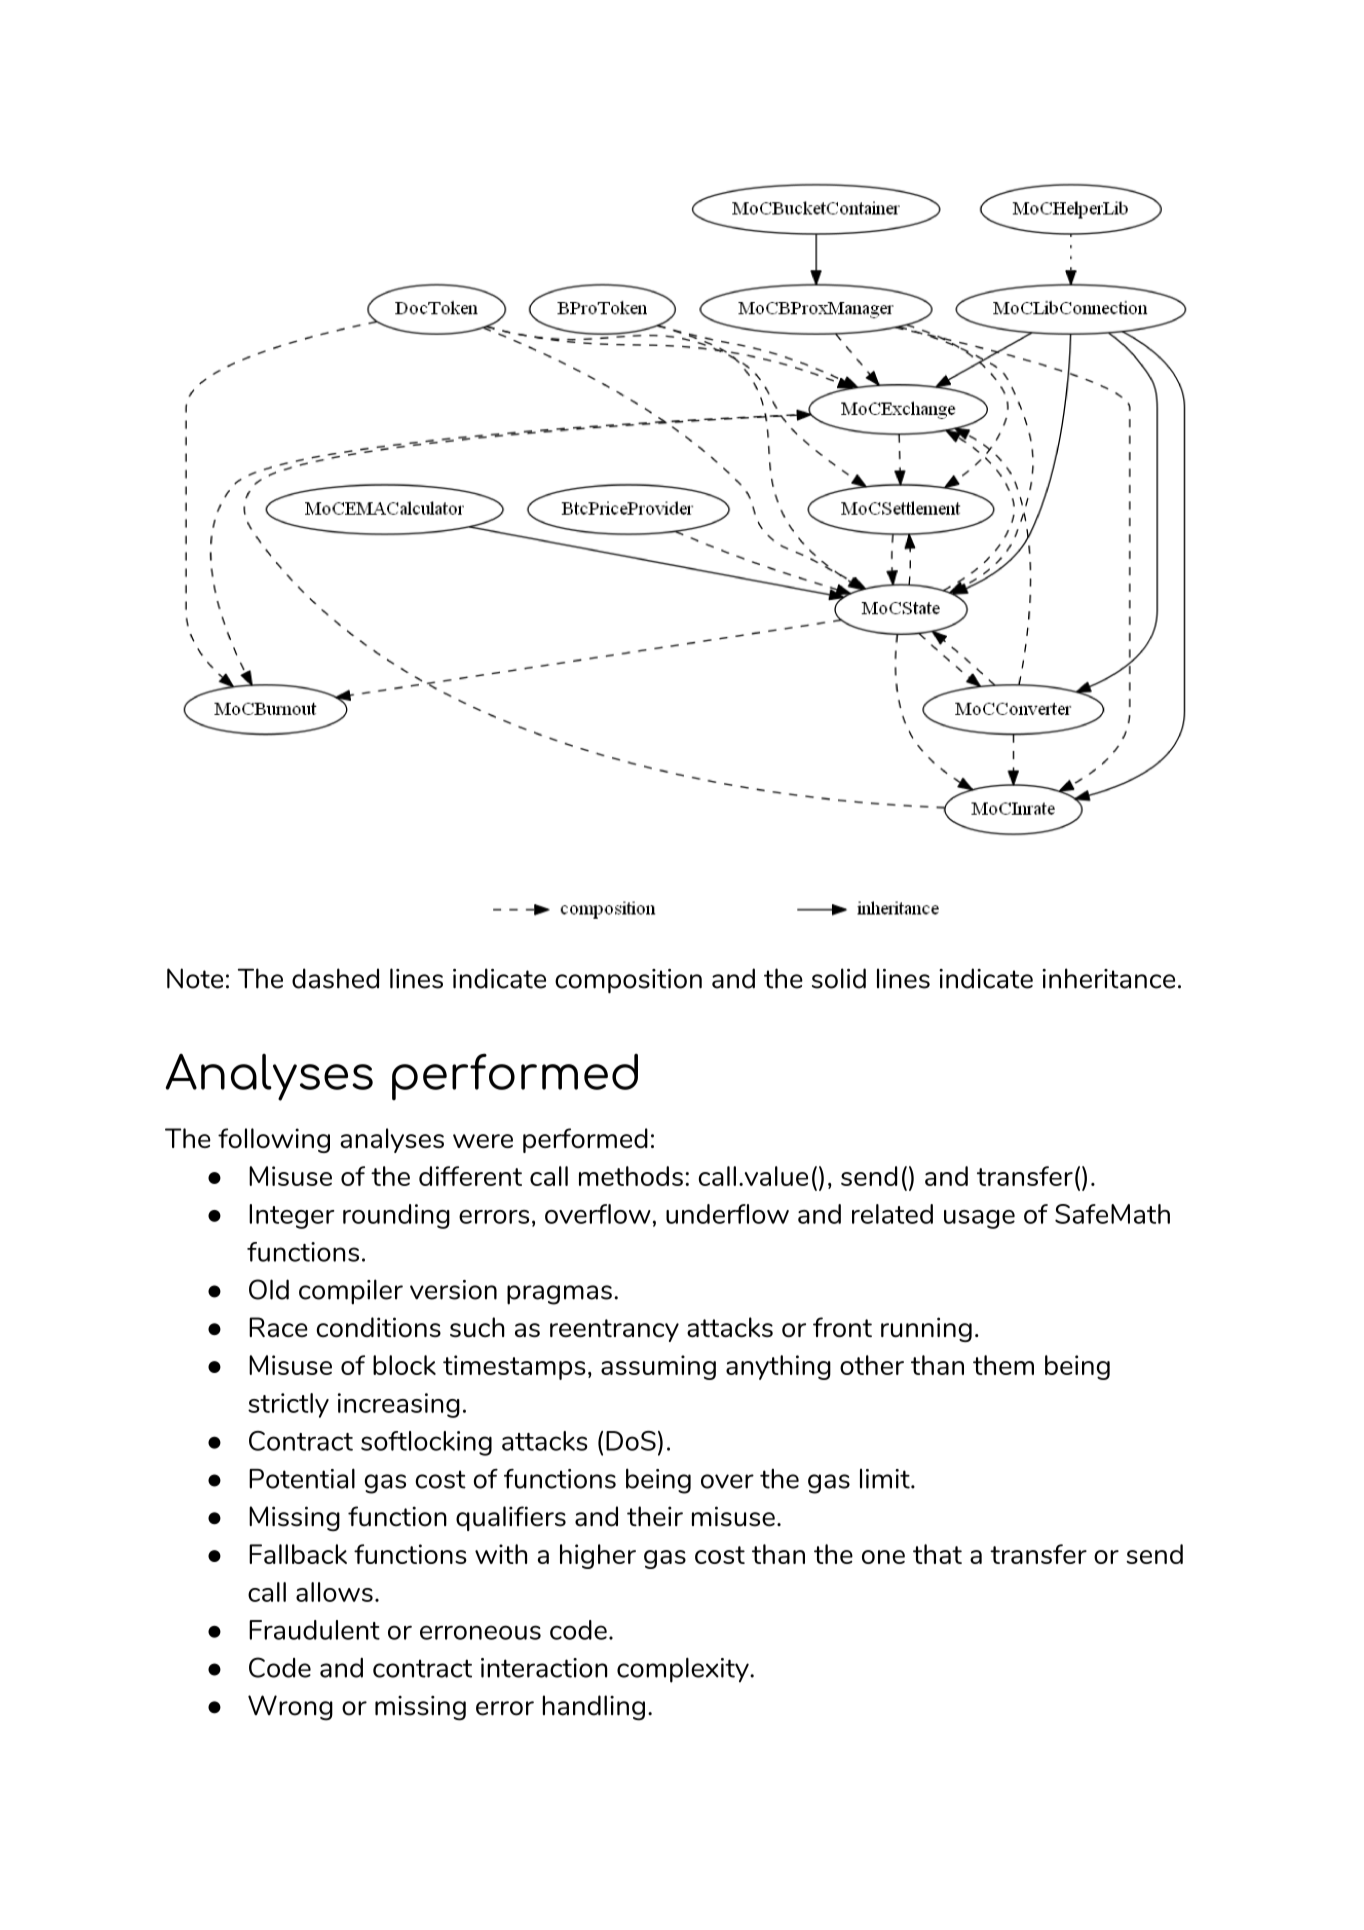 The height and width of the screenshot is (1930, 1364). What do you see at coordinates (290, 1708) in the screenshot?
I see `Wrong` at bounding box center [290, 1708].
